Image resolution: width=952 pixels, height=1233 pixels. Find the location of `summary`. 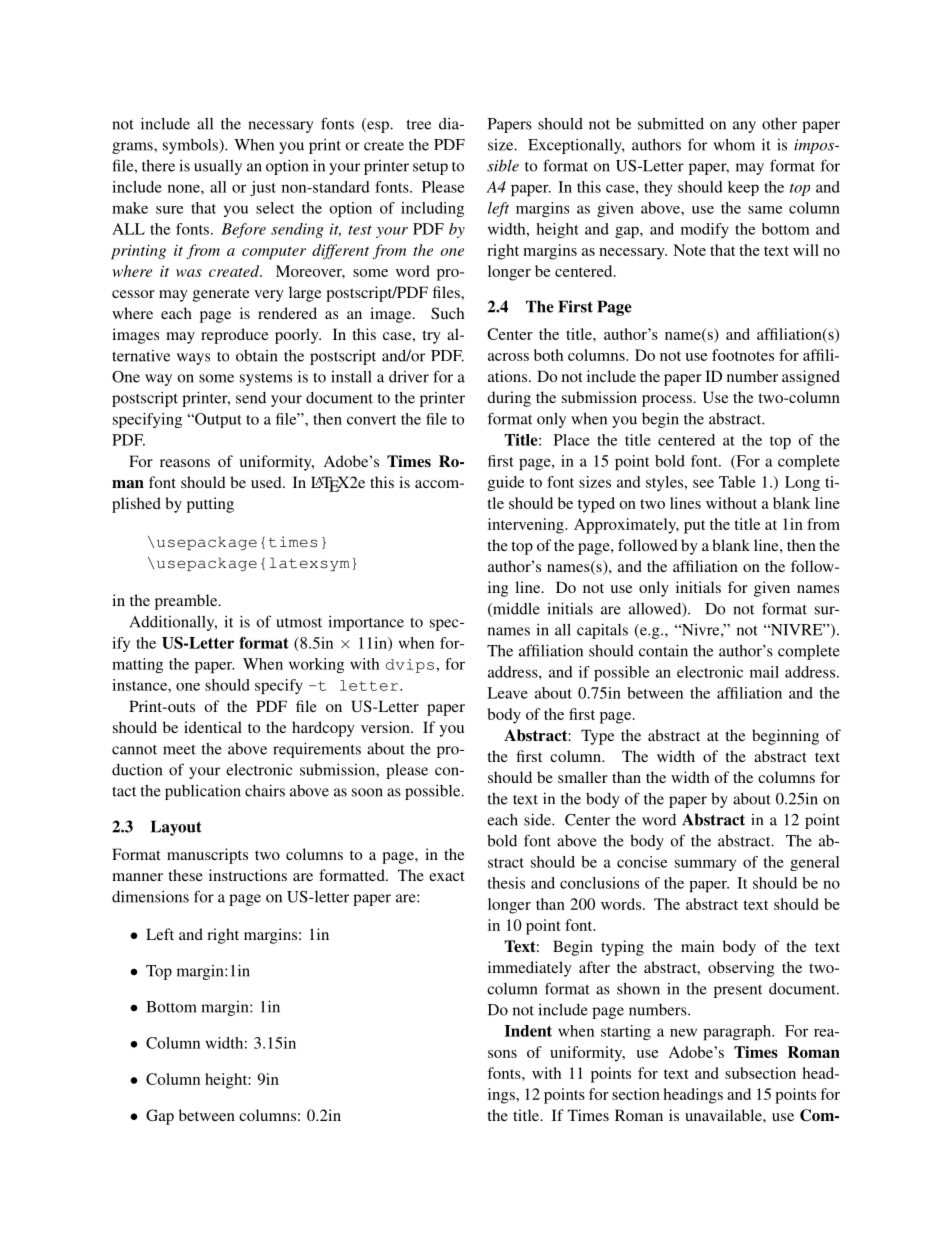

summary is located at coordinates (705, 865).
